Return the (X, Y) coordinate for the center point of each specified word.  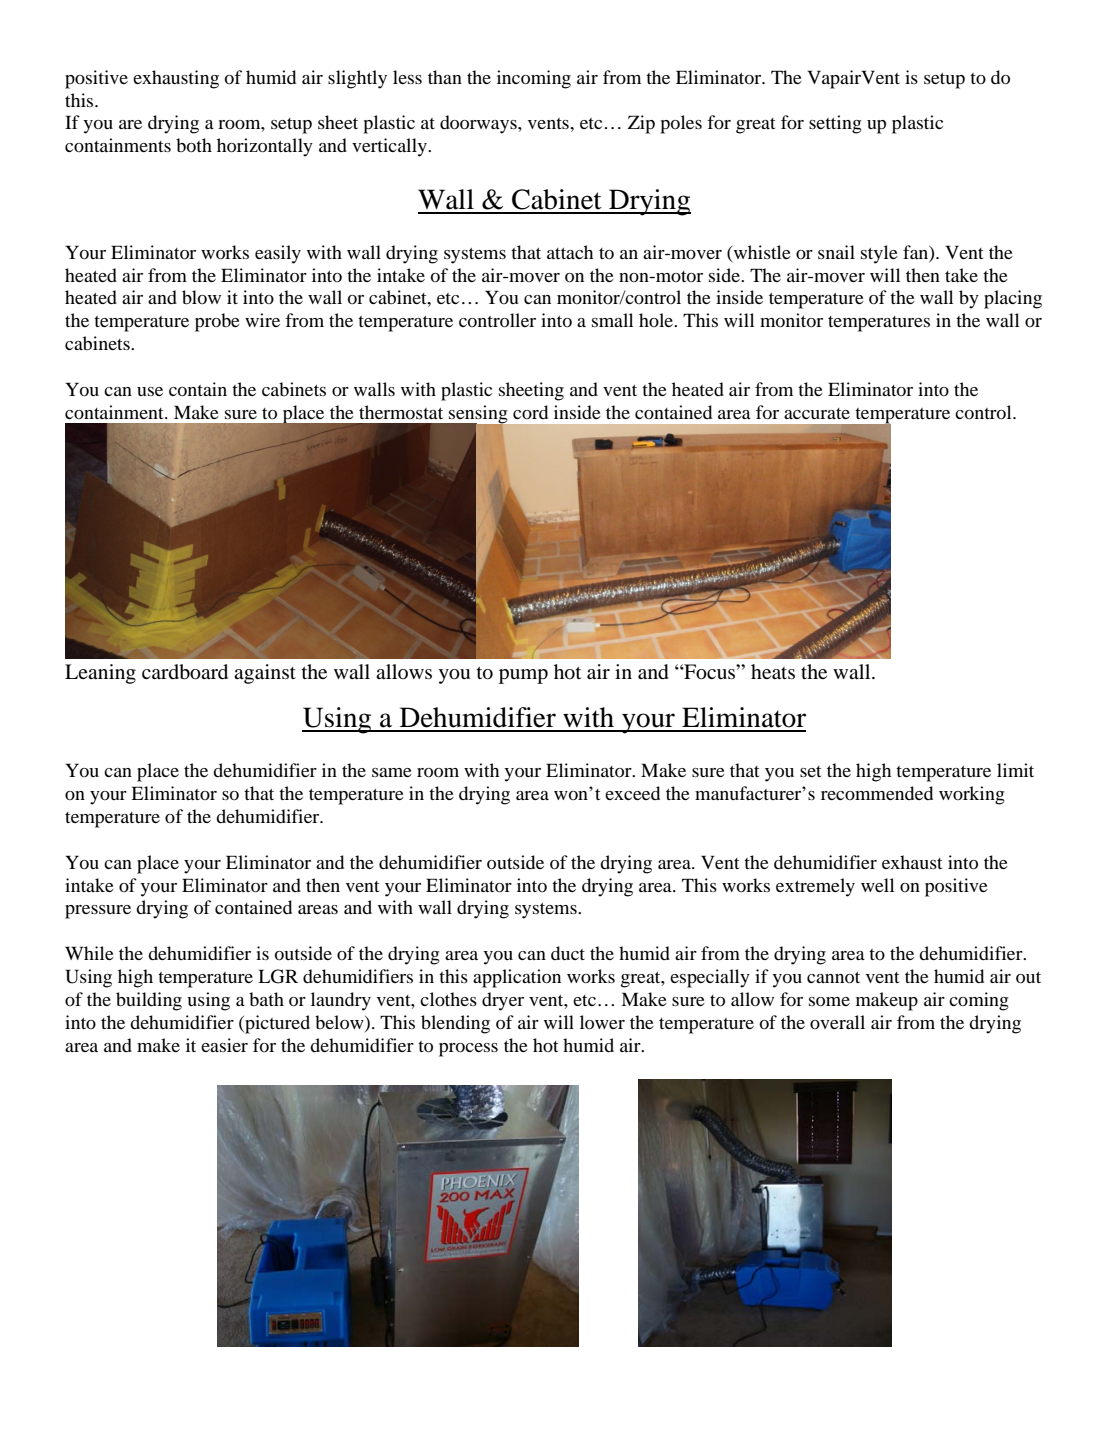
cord (530, 412)
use (150, 391)
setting (835, 124)
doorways (479, 124)
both (194, 145)
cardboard (185, 672)
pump (523, 676)
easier (224, 1045)
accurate (817, 413)
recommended (877, 793)
